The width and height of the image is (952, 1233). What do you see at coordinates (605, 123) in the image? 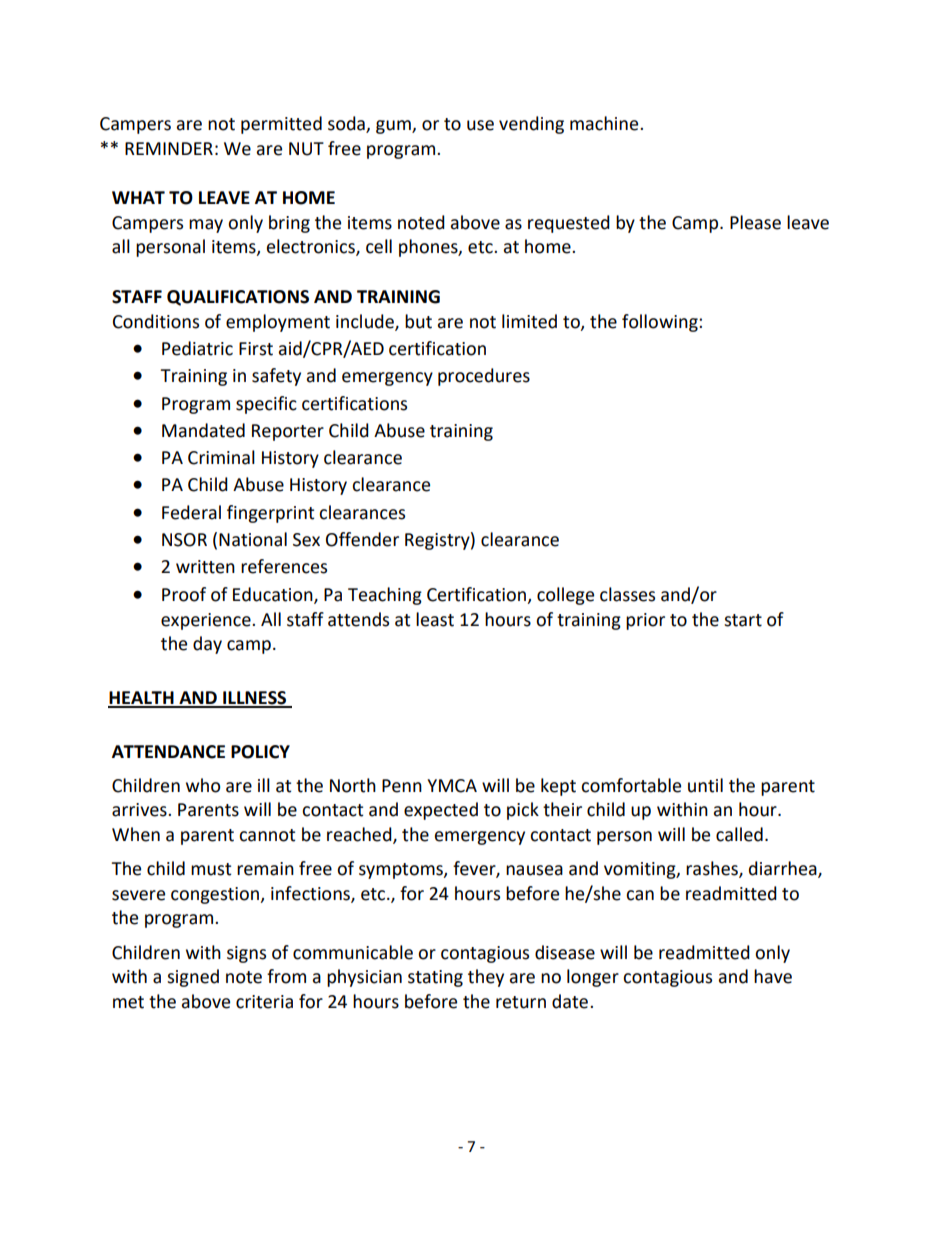
I see `machine` at bounding box center [605, 123].
